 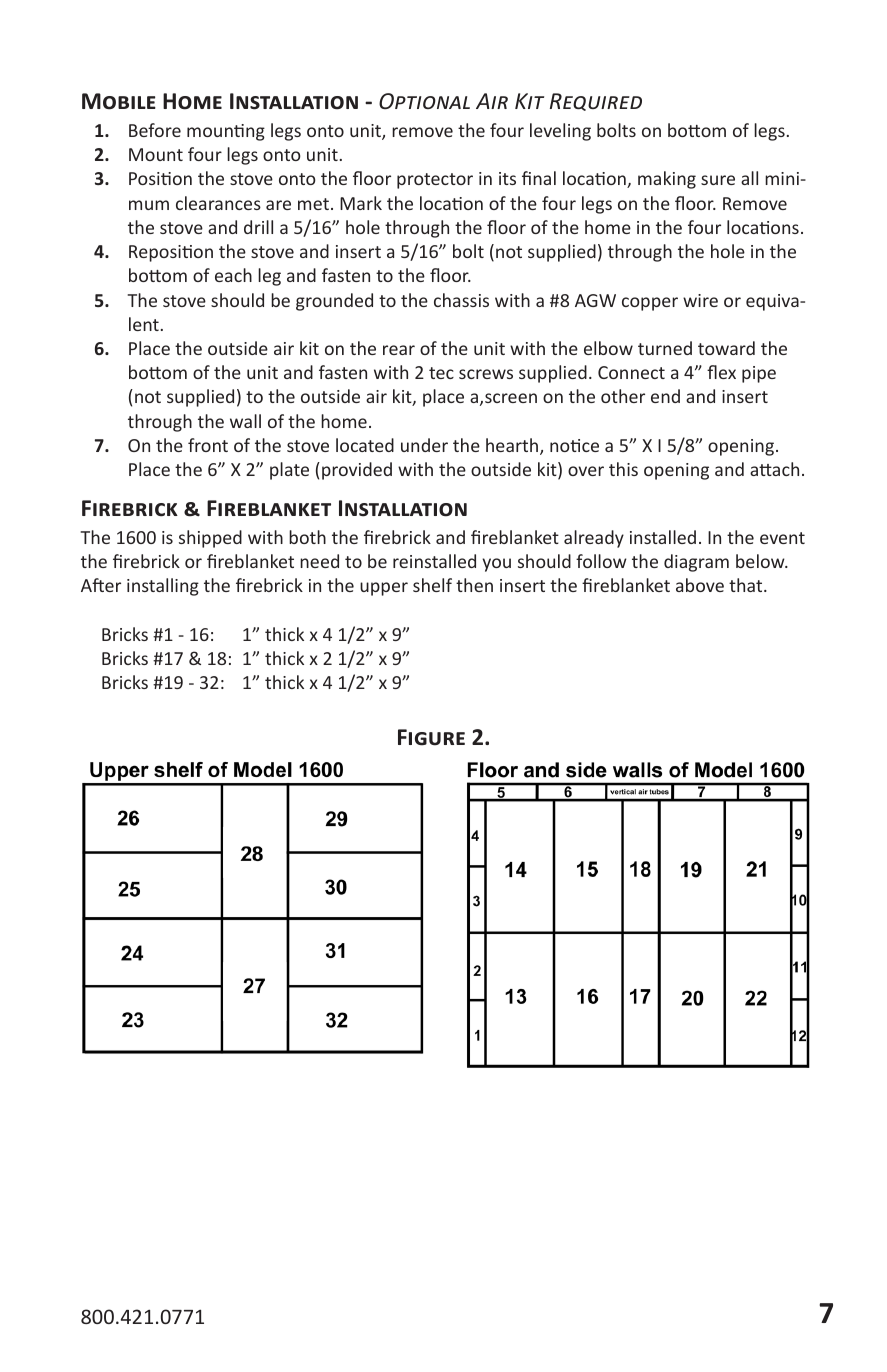 I want to click on Optional, so click(x=424, y=101).
